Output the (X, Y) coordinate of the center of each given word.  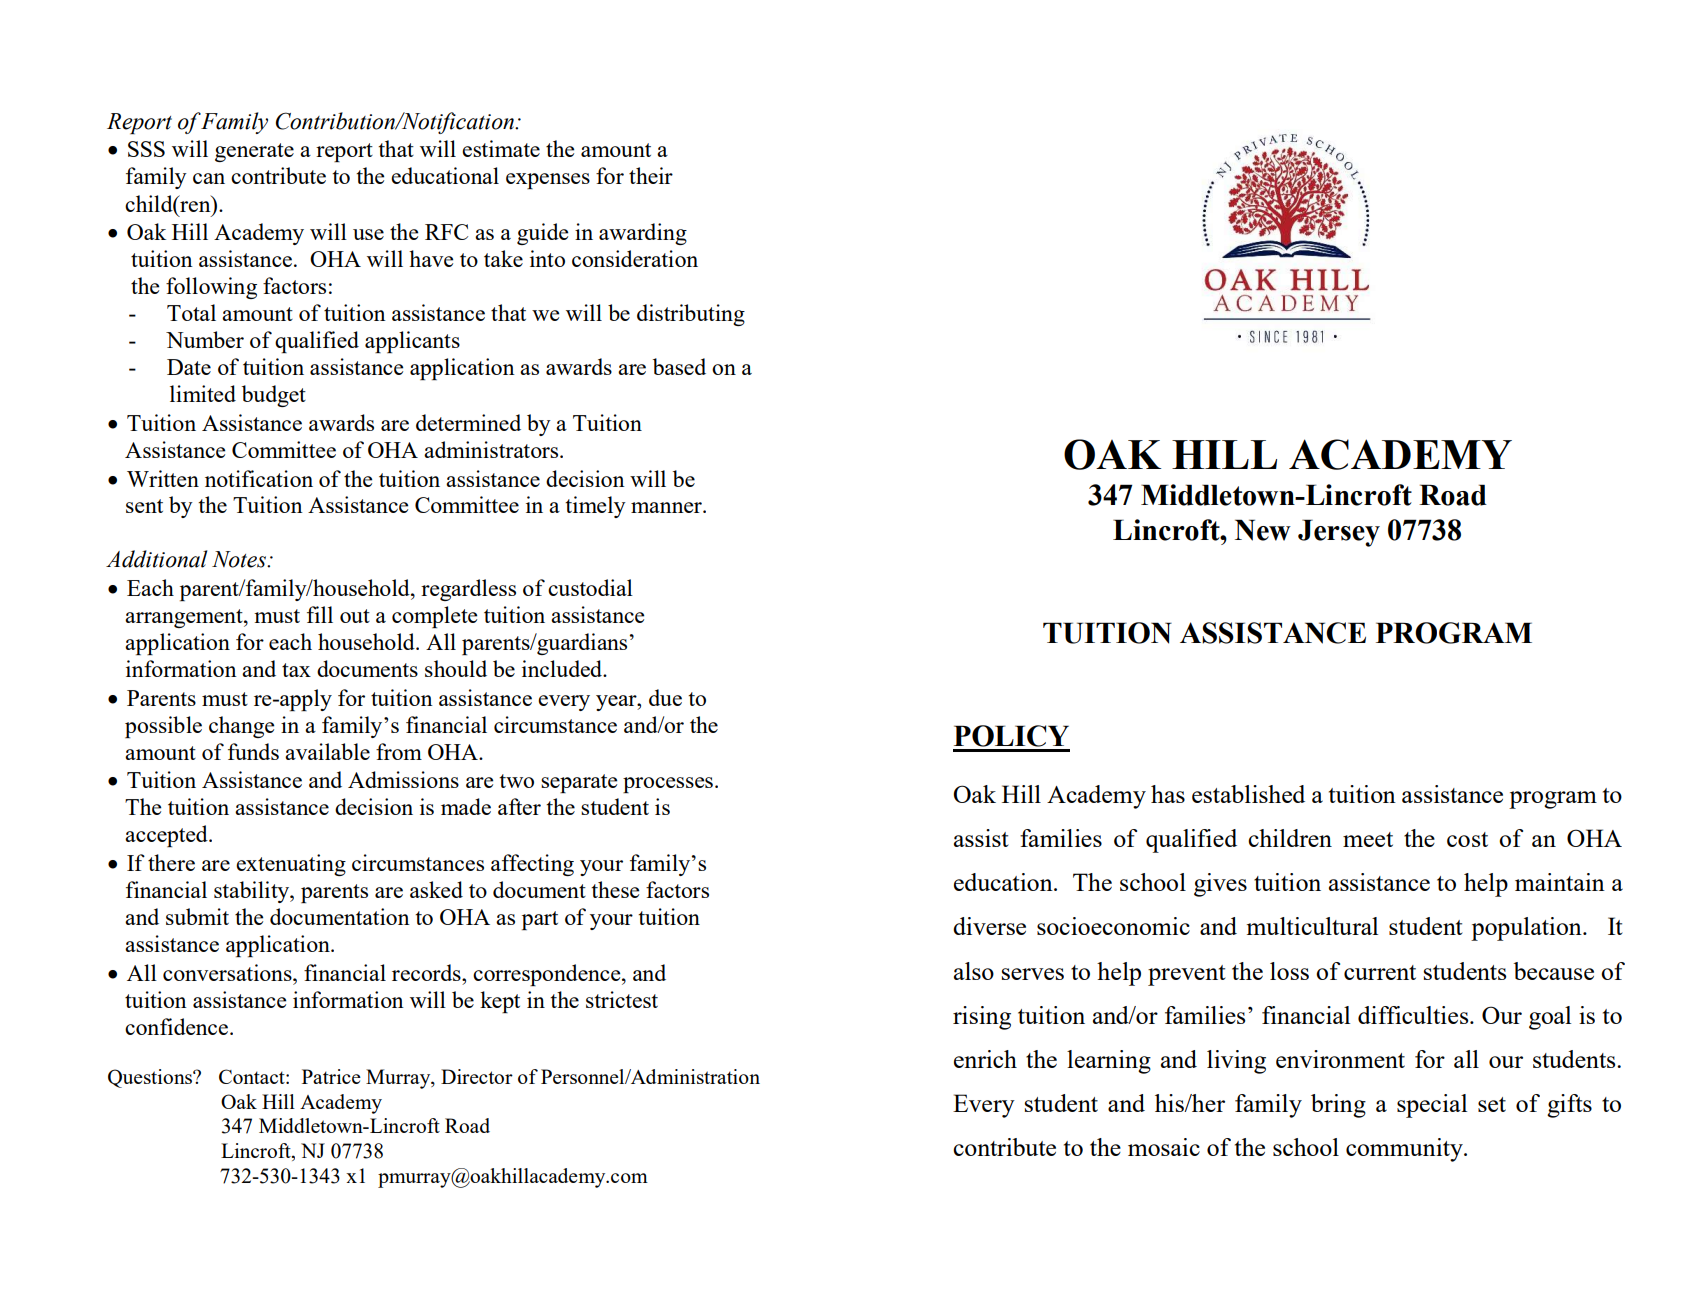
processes (668, 785)
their (651, 175)
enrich (985, 1059)
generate (254, 152)
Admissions (403, 779)
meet (1368, 839)
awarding (643, 234)
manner (667, 507)
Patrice (331, 1076)
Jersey (1339, 533)
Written (163, 478)
